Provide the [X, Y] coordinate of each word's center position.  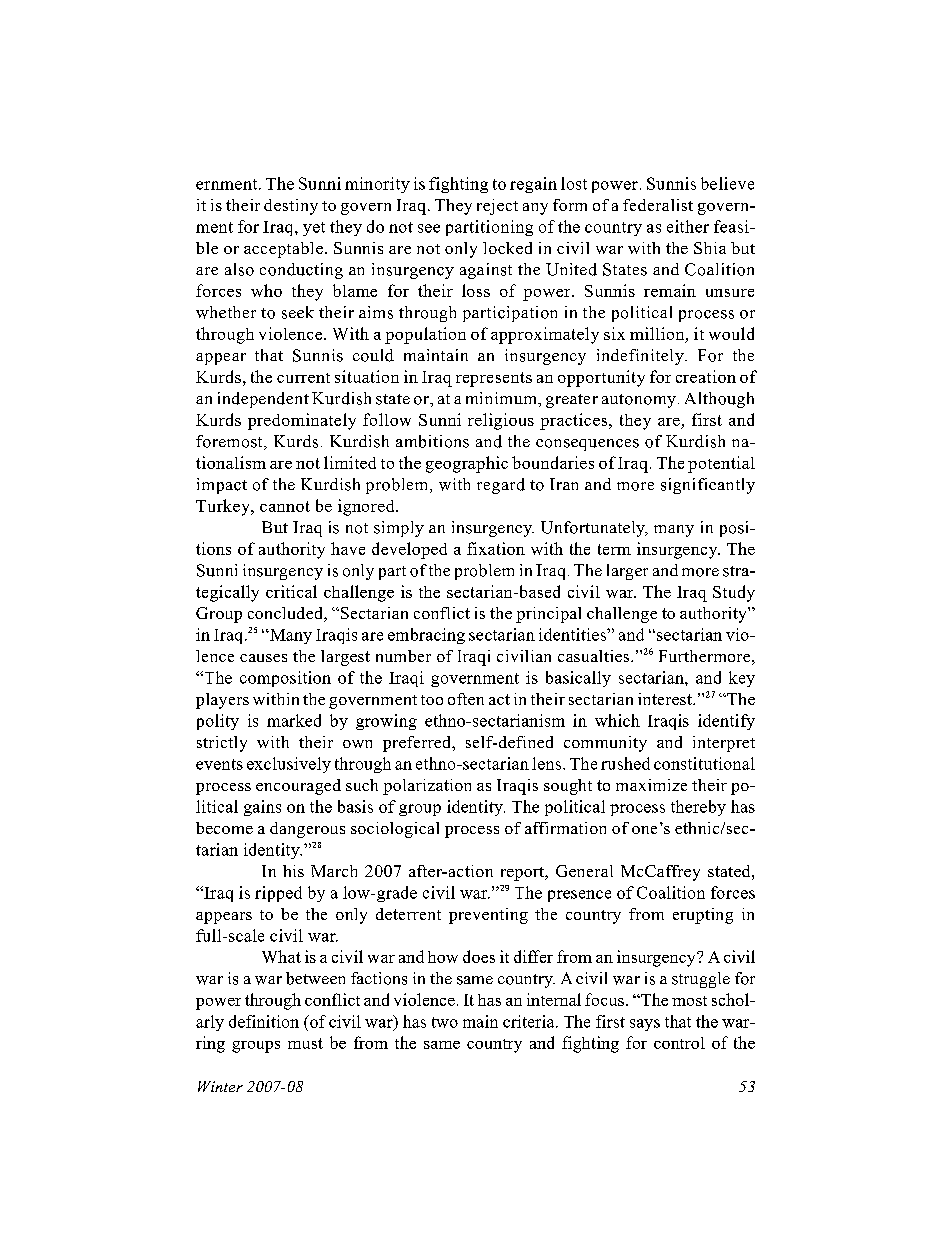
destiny [291, 207]
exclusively [289, 765]
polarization [427, 787]
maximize [651, 785]
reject [497, 207]
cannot [285, 506]
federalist [658, 205]
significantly [708, 486]
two [445, 1022]
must [305, 1043]
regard [501, 486]
